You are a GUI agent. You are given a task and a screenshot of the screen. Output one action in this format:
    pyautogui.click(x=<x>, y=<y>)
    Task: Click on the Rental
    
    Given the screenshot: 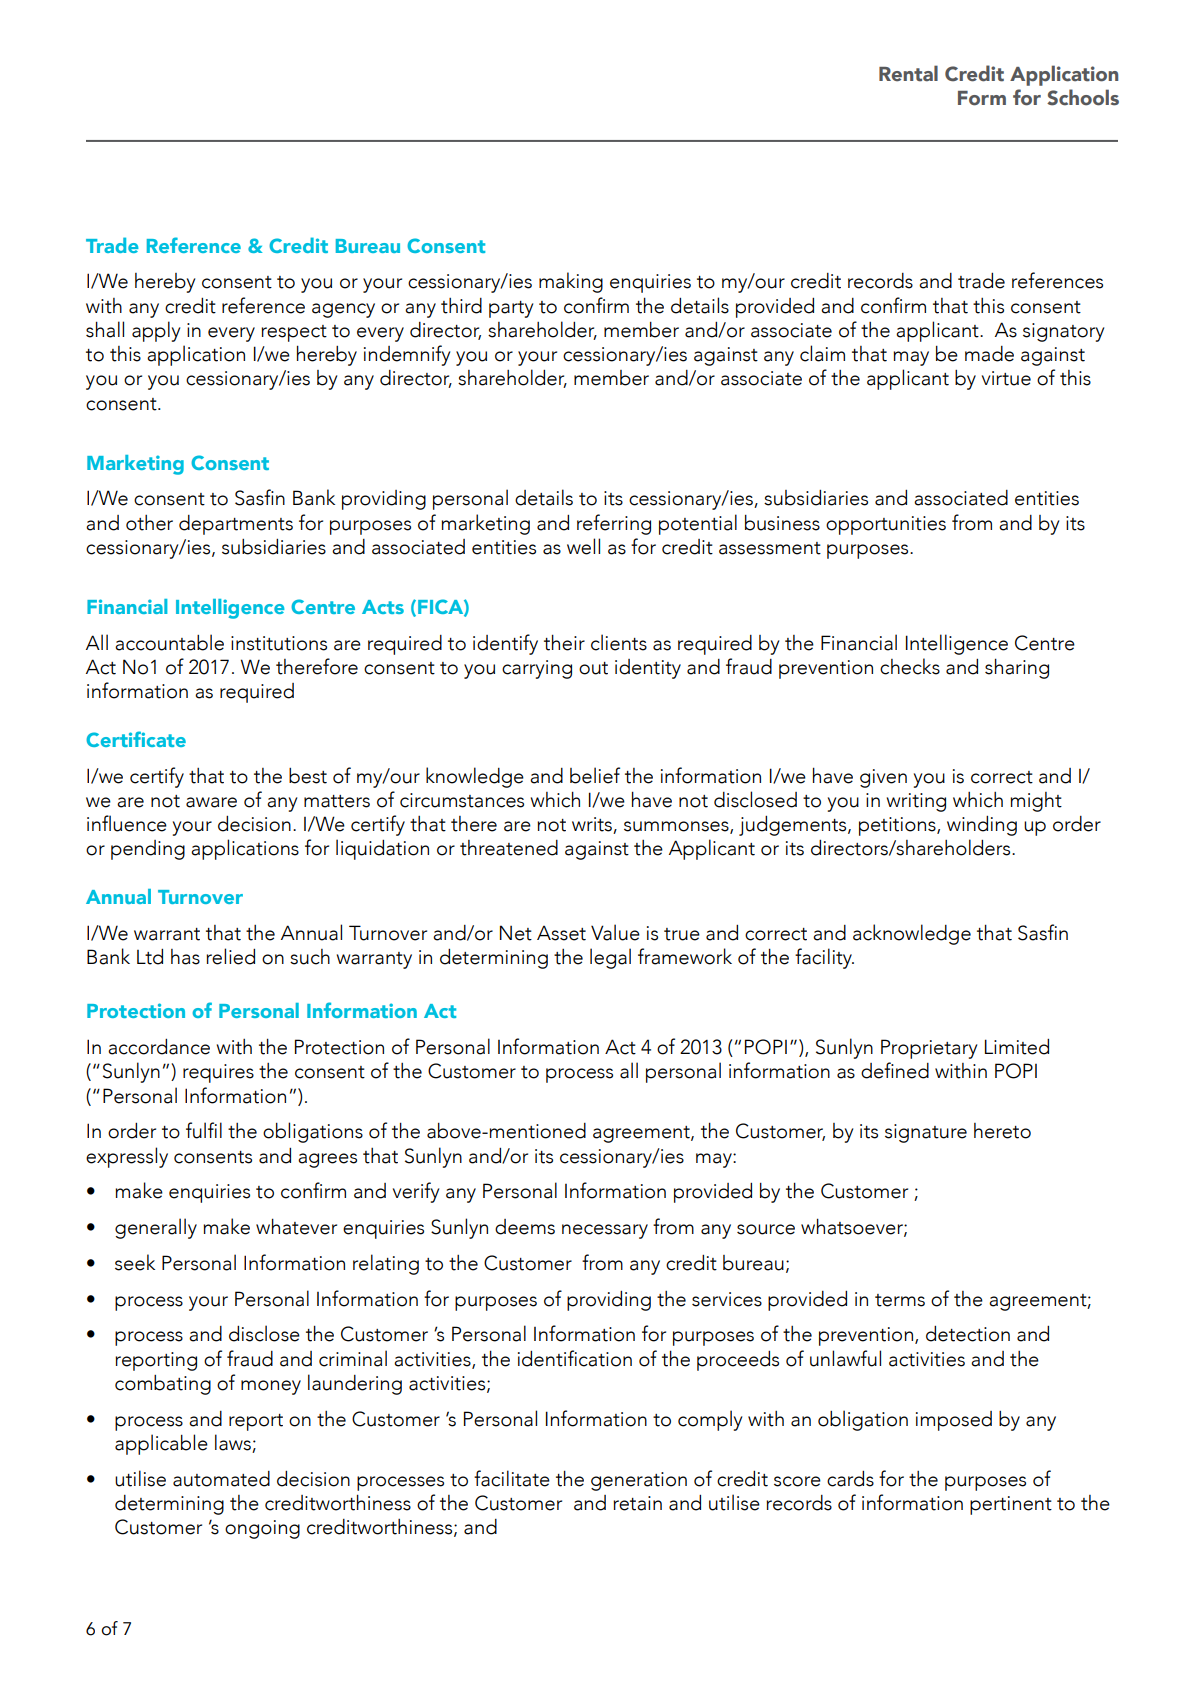 What is the action you would take?
    pyautogui.click(x=908, y=73)
